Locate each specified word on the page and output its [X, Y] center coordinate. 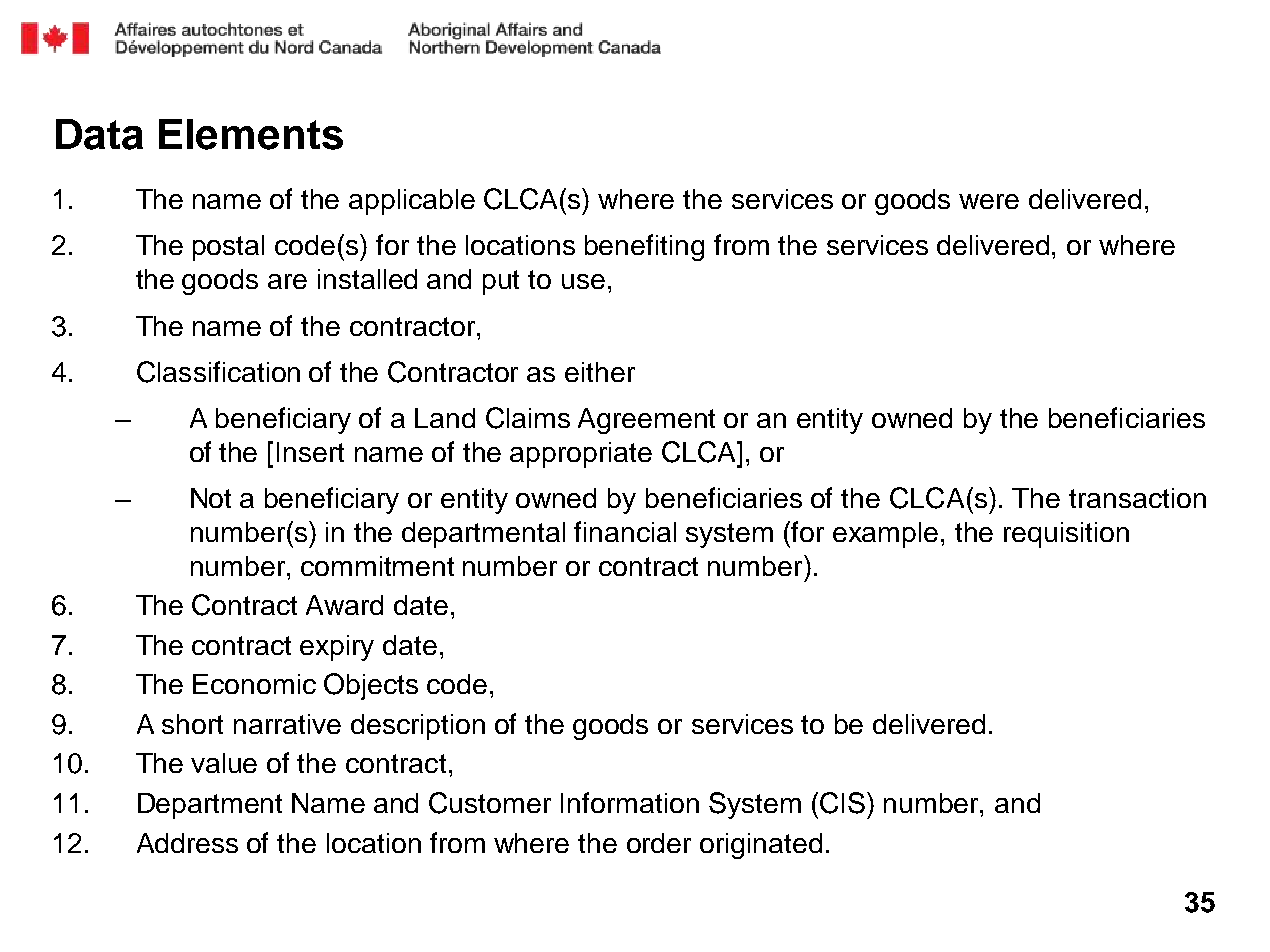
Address [187, 843]
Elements [251, 134]
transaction [1137, 498]
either [600, 372]
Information [630, 802]
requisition [1066, 535]
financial [625, 531]
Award [344, 605]
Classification [218, 372]
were [989, 201]
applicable [412, 202]
